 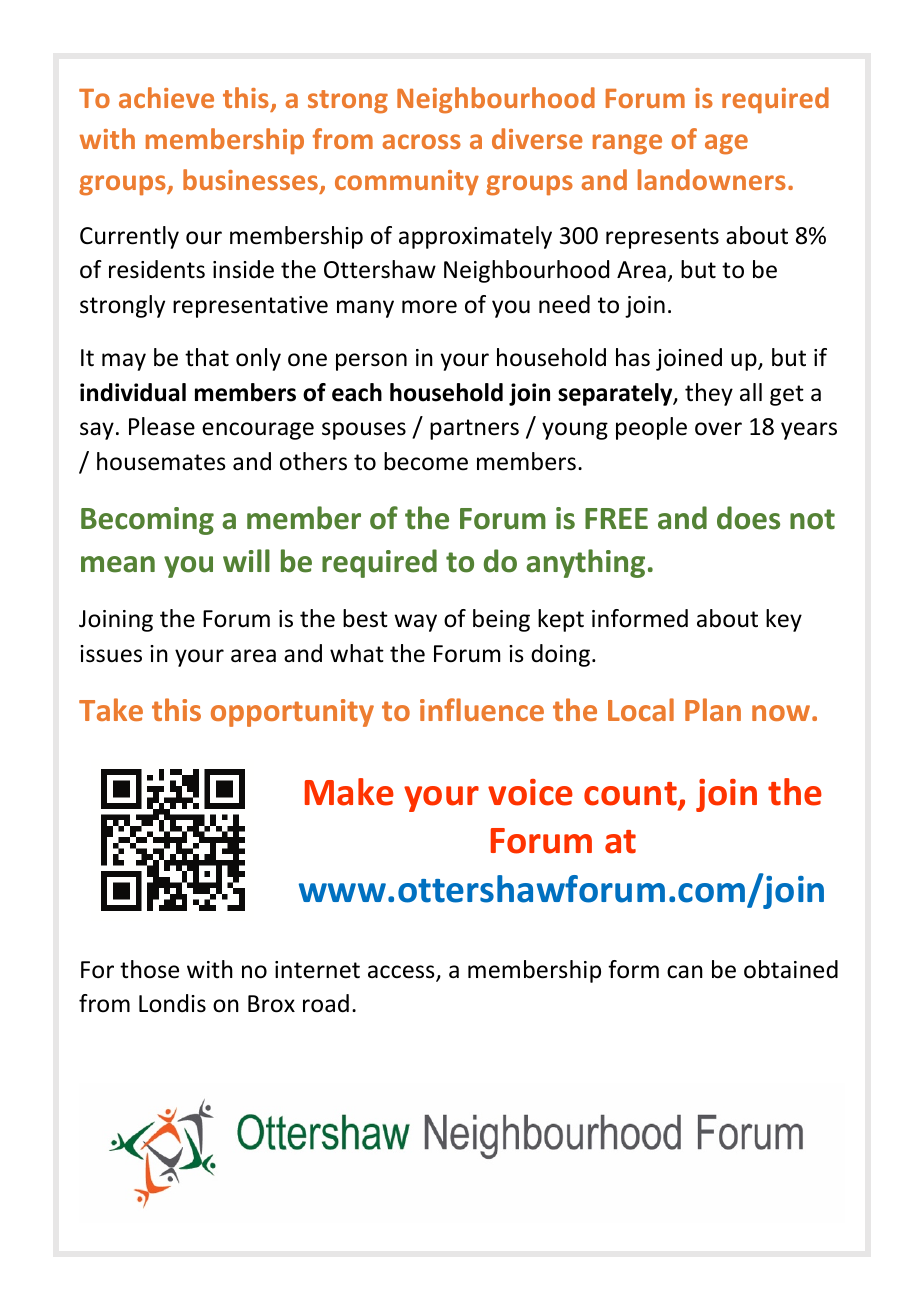 What do you see at coordinates (147, 521) in the image?
I see `Becoming` at bounding box center [147, 521].
